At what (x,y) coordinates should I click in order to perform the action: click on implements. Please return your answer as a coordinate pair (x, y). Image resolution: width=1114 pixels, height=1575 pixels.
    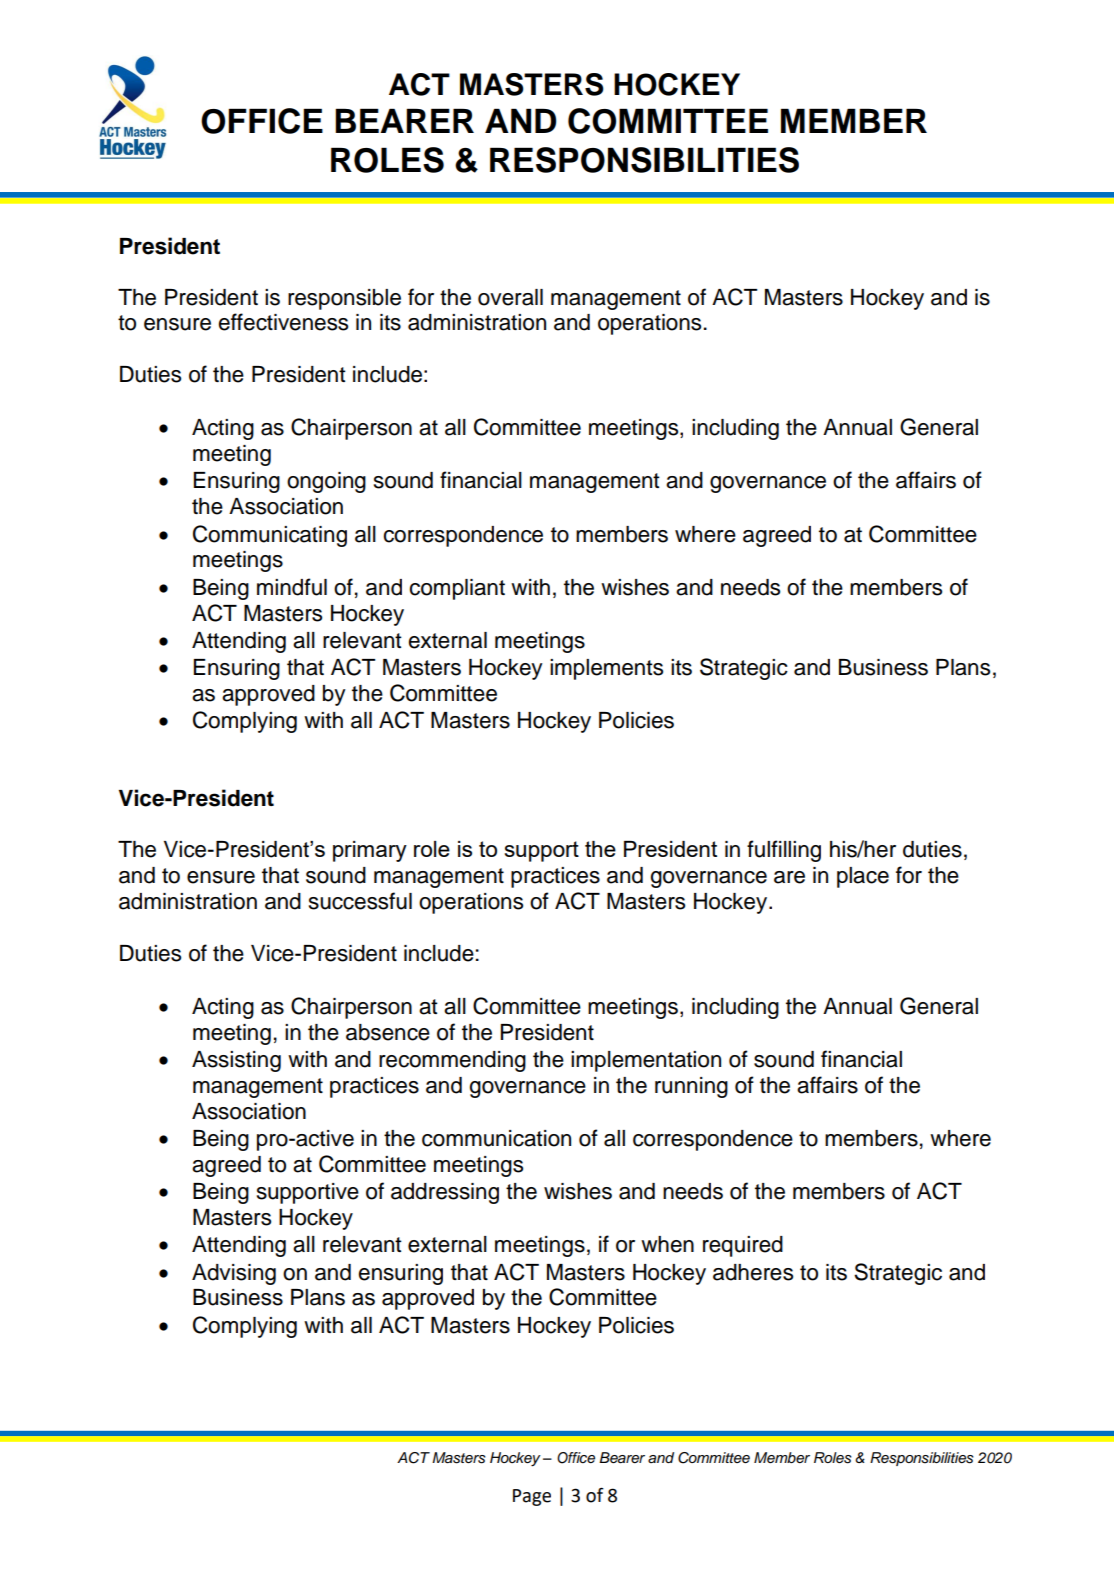
    Looking at the image, I should click on (606, 669).
